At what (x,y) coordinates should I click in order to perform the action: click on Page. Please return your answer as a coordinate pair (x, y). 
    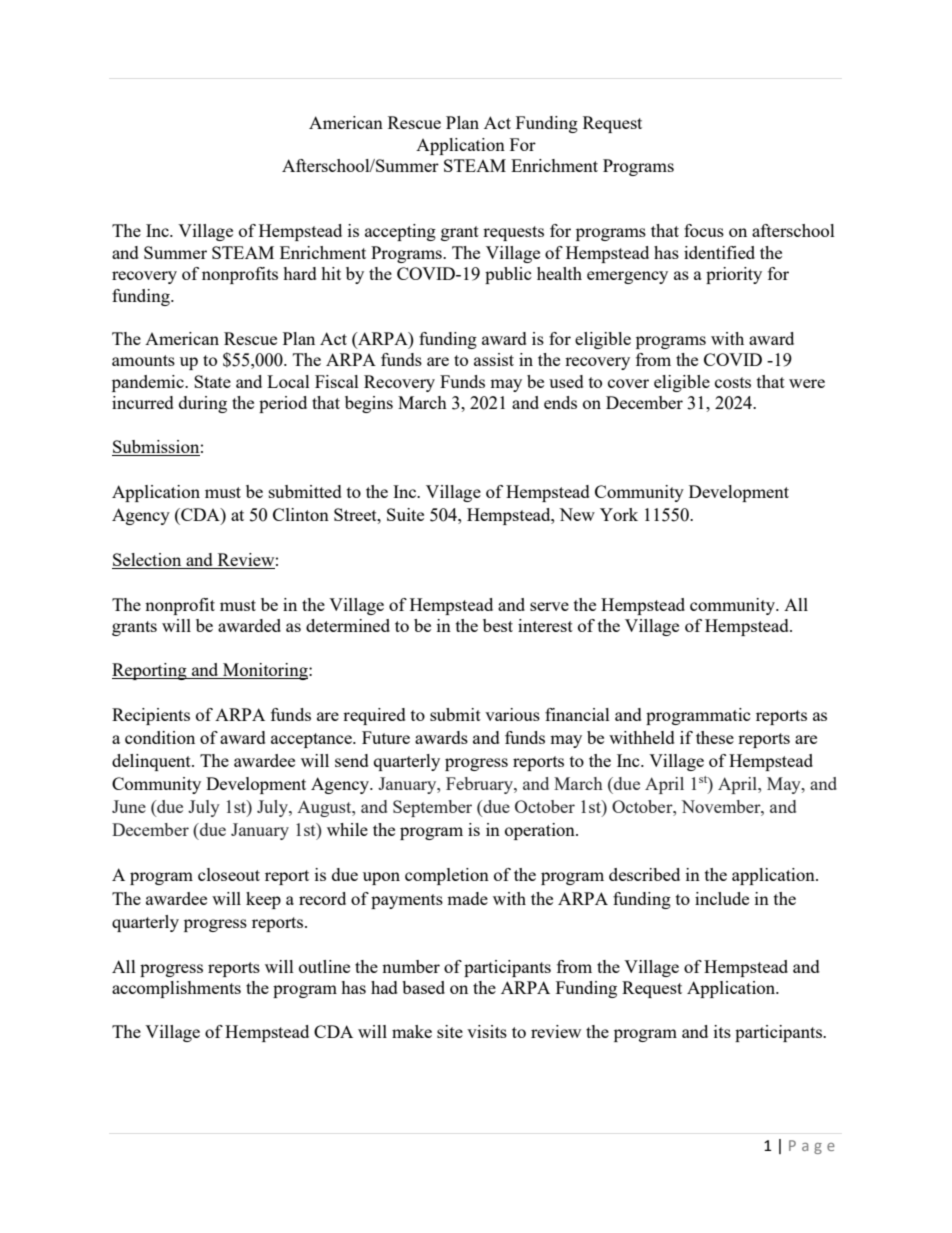
    Looking at the image, I should click on (812, 1147).
